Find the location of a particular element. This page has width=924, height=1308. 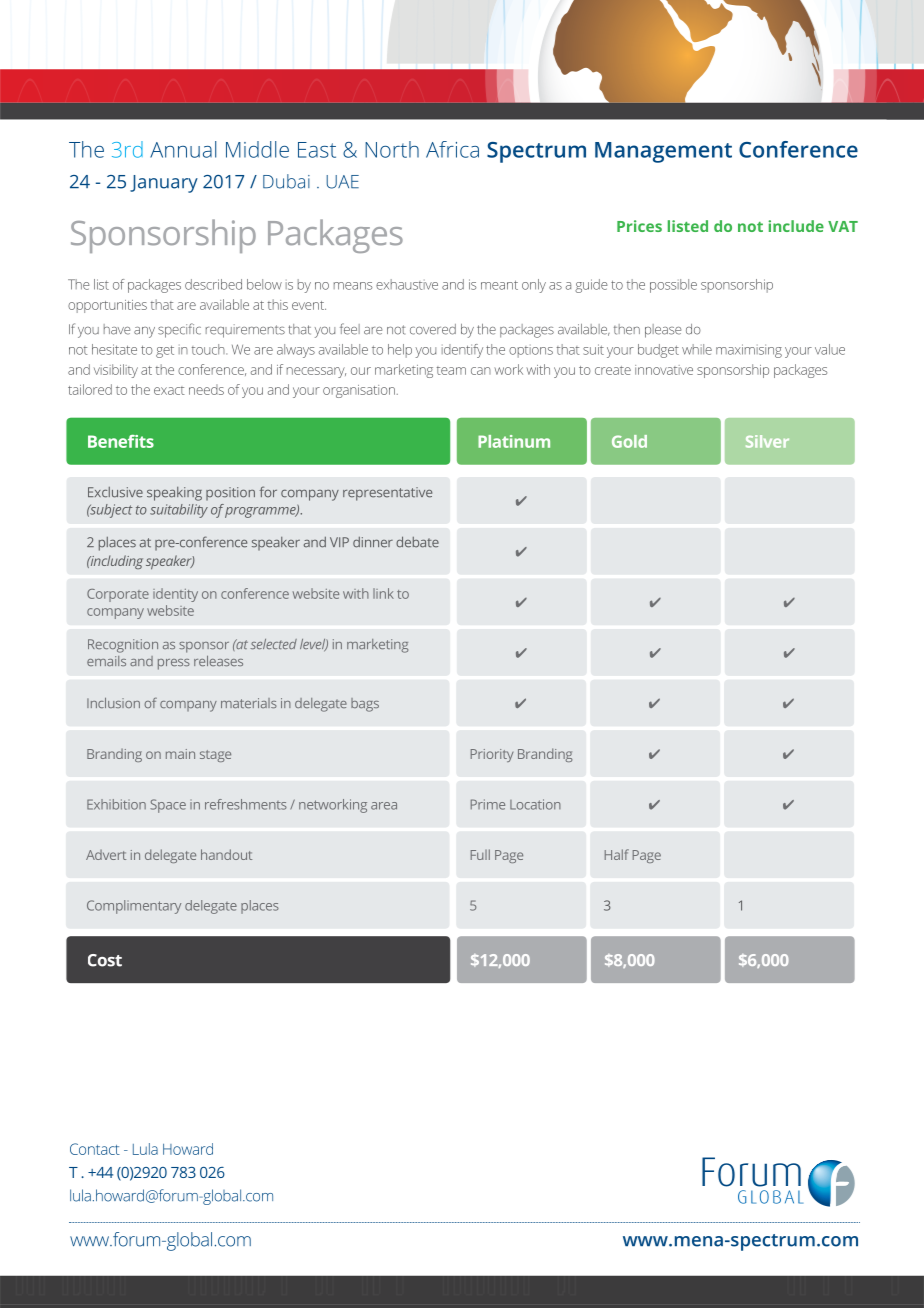

January is located at coordinates (164, 184).
